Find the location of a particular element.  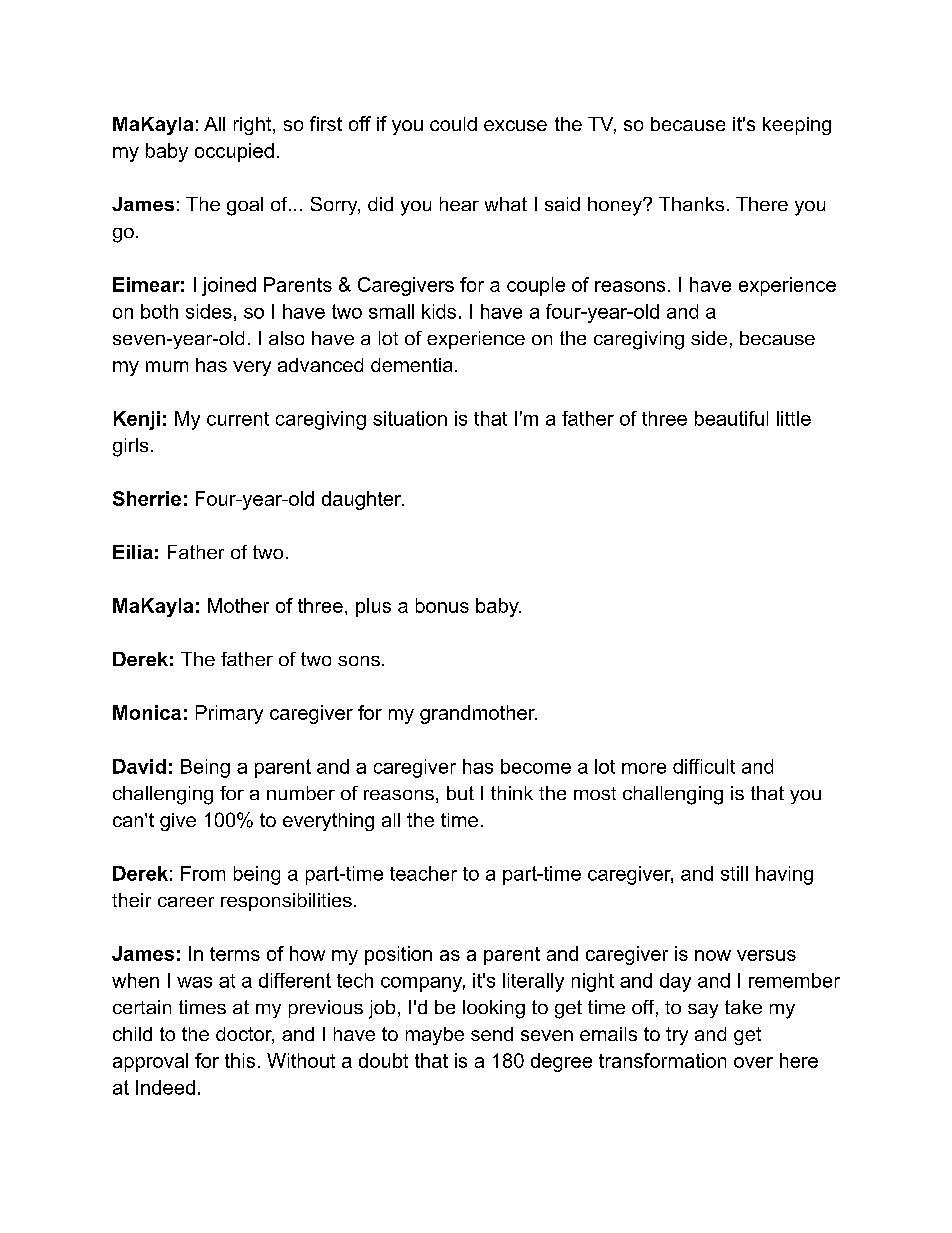

Thanks is located at coordinates (691, 204).
